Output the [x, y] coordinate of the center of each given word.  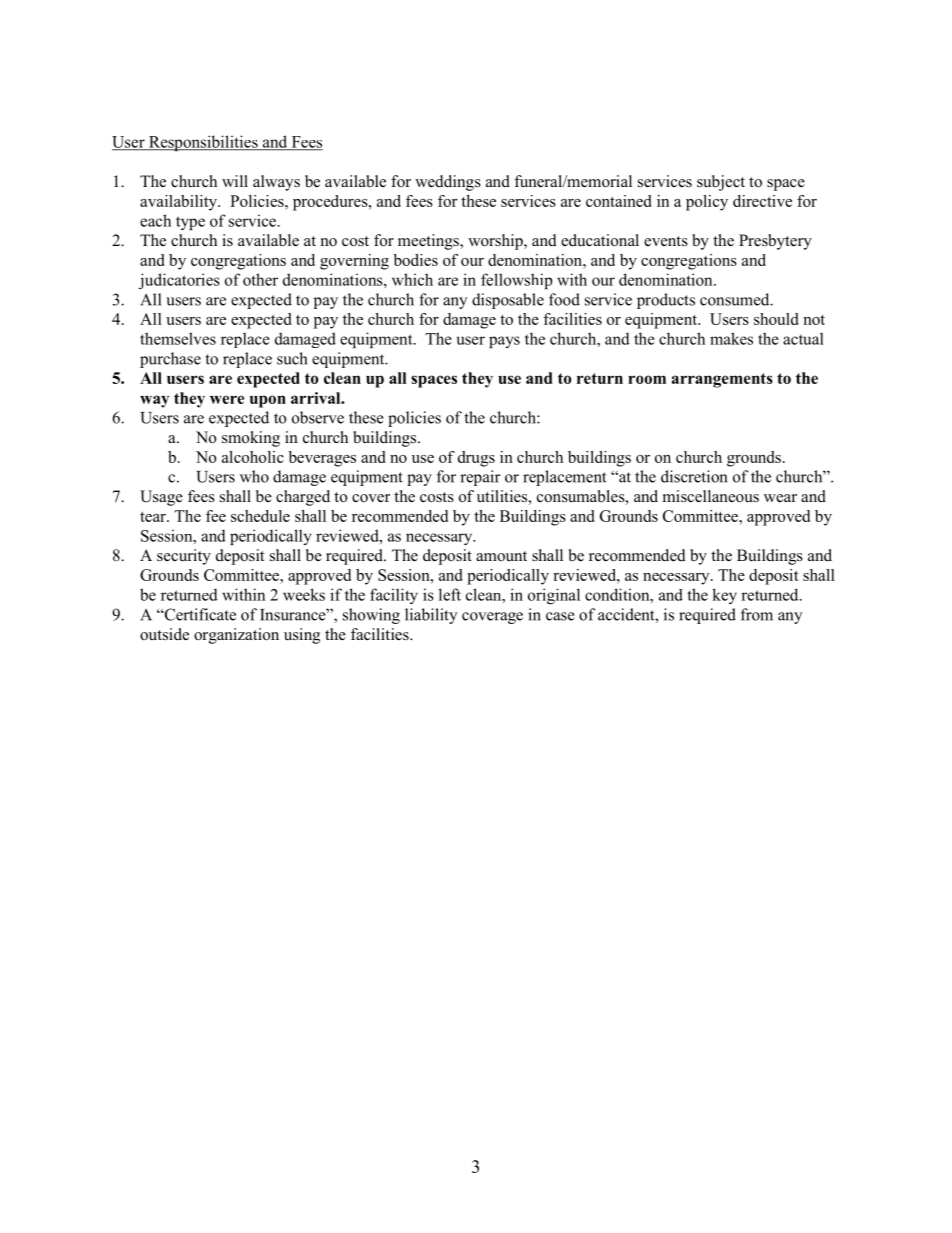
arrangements [722, 380]
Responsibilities [203, 143]
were [227, 399]
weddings [448, 183]
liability [431, 616]
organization [236, 636]
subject [721, 183]
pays [504, 342]
